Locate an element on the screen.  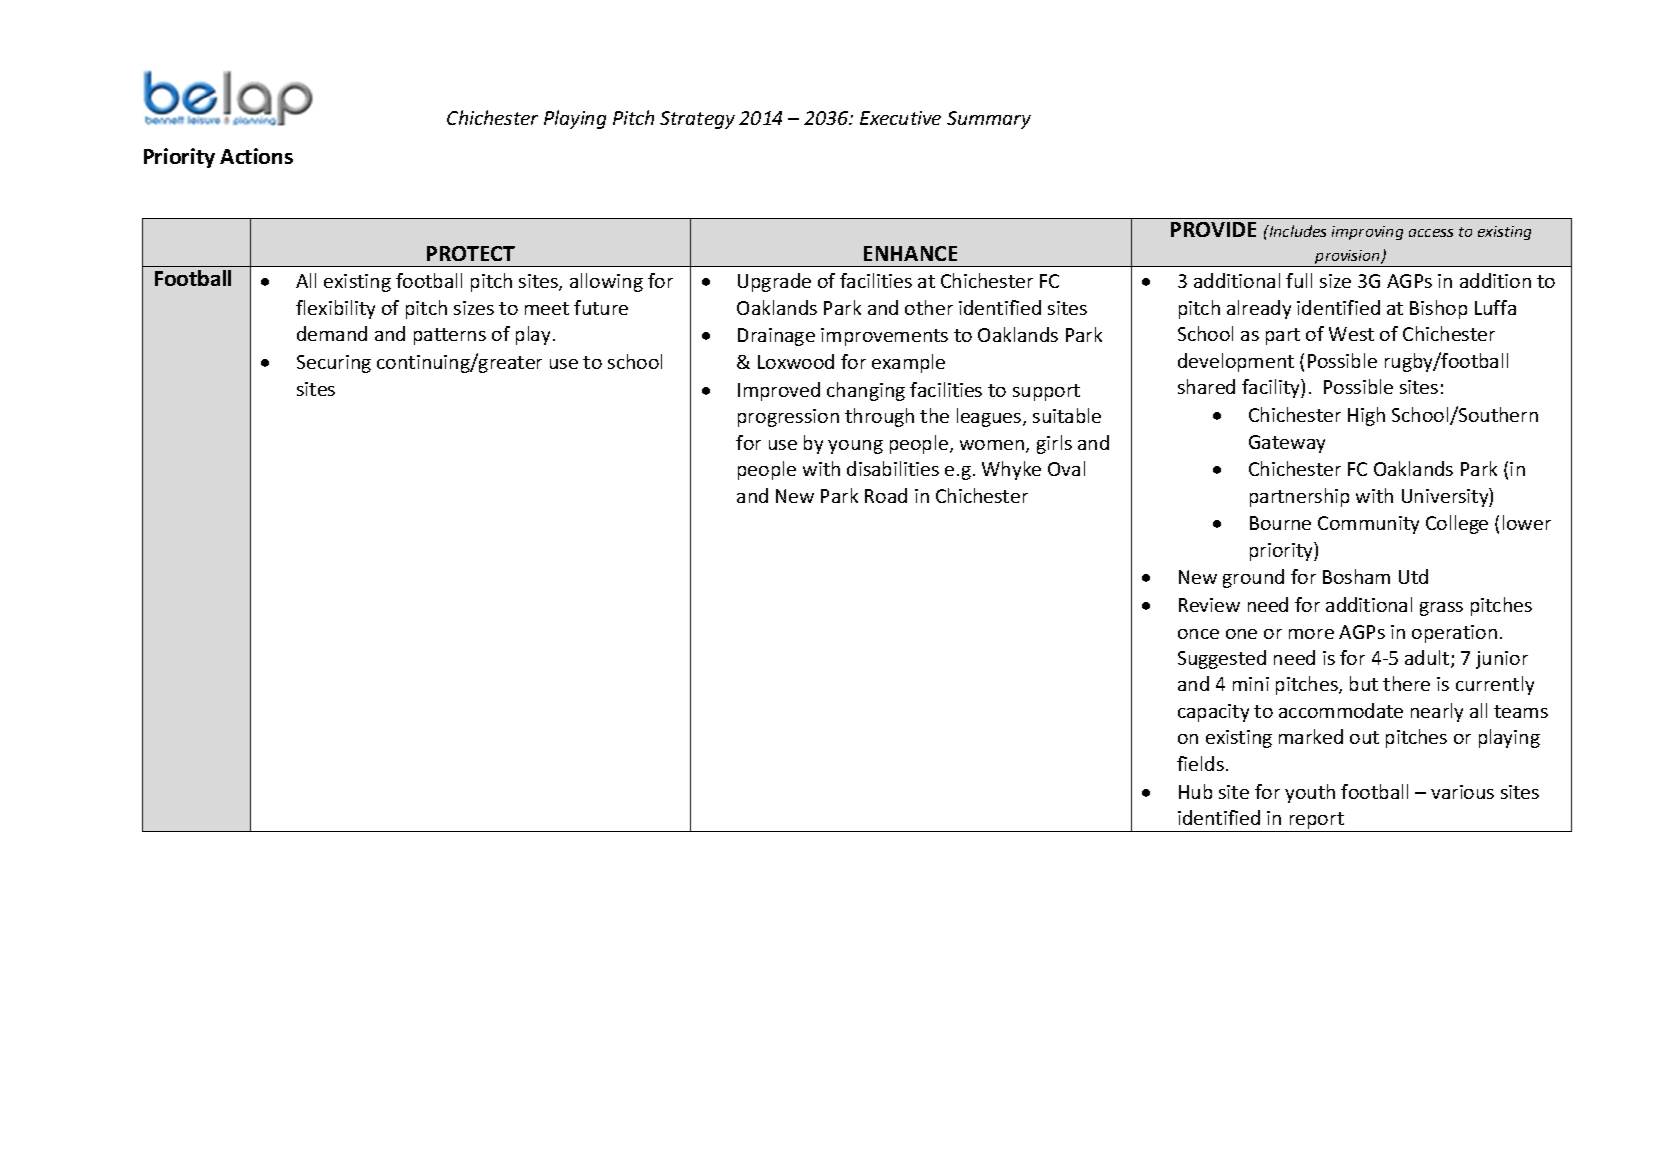
Hub is located at coordinates (1195, 791).
